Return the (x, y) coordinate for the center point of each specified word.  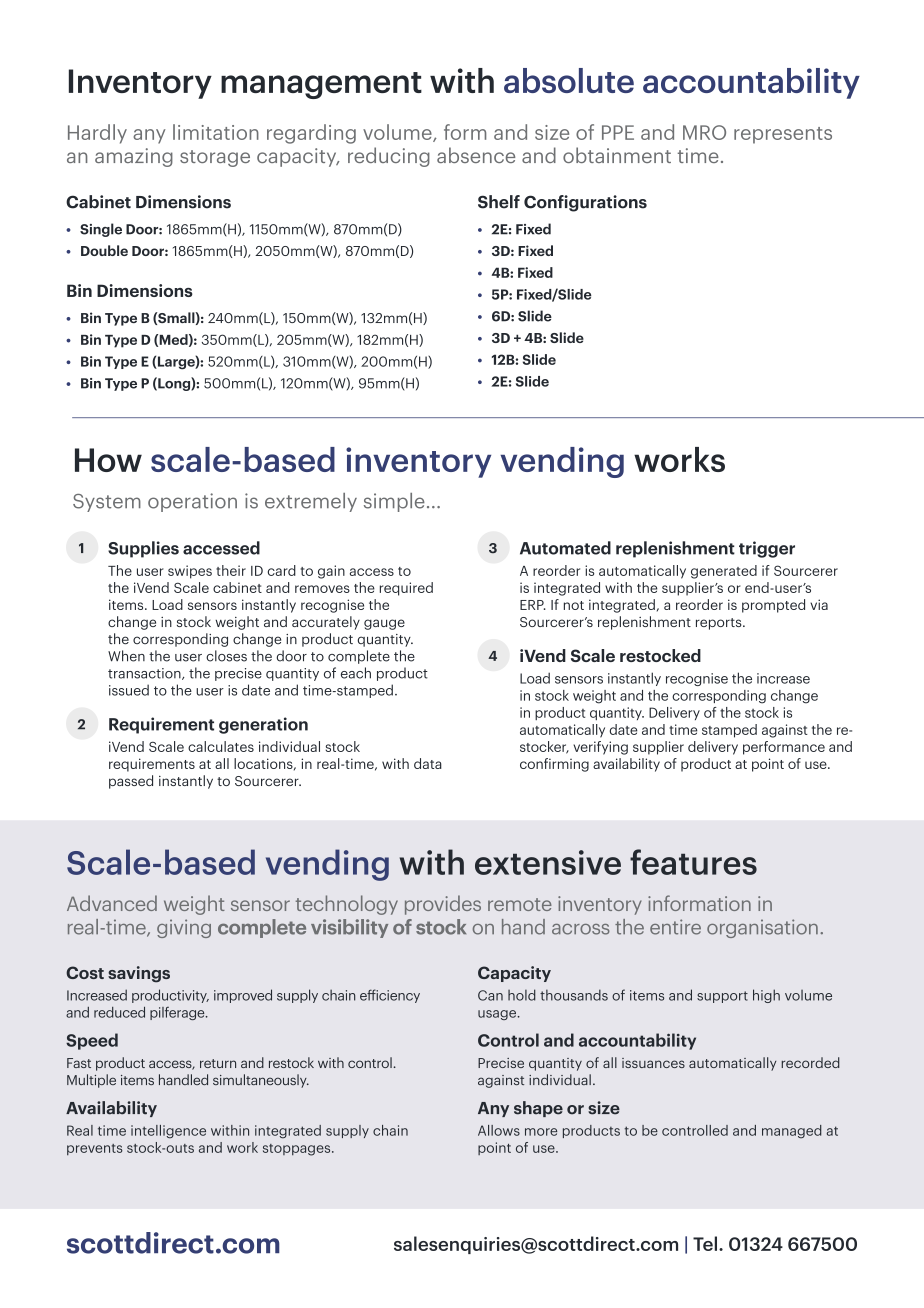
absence (476, 155)
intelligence (168, 1132)
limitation (216, 132)
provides (443, 905)
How (108, 460)
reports (720, 624)
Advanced (112, 903)
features (693, 862)
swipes (190, 572)
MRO (704, 132)
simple (394, 502)
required (406, 589)
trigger (767, 549)
